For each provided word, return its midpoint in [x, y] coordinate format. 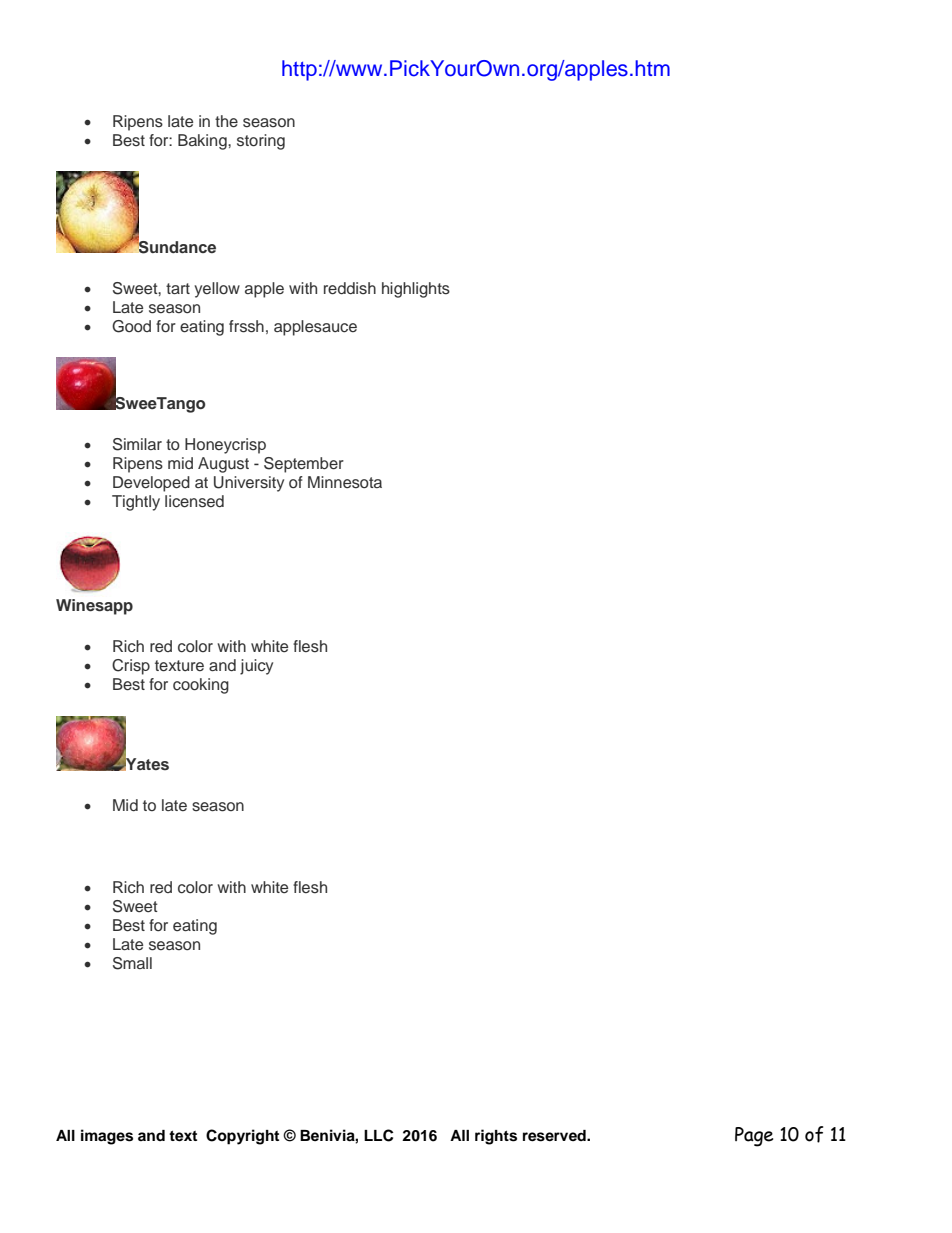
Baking [203, 142]
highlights [416, 290]
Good [131, 326]
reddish [350, 288]
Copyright [242, 1137]
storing [261, 142]
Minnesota [345, 482]
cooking [201, 686]
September [304, 465]
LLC [379, 1135]
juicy [256, 667]
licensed [194, 501]
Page [754, 1137]
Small [132, 963]
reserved [555, 1136]
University [249, 484]
